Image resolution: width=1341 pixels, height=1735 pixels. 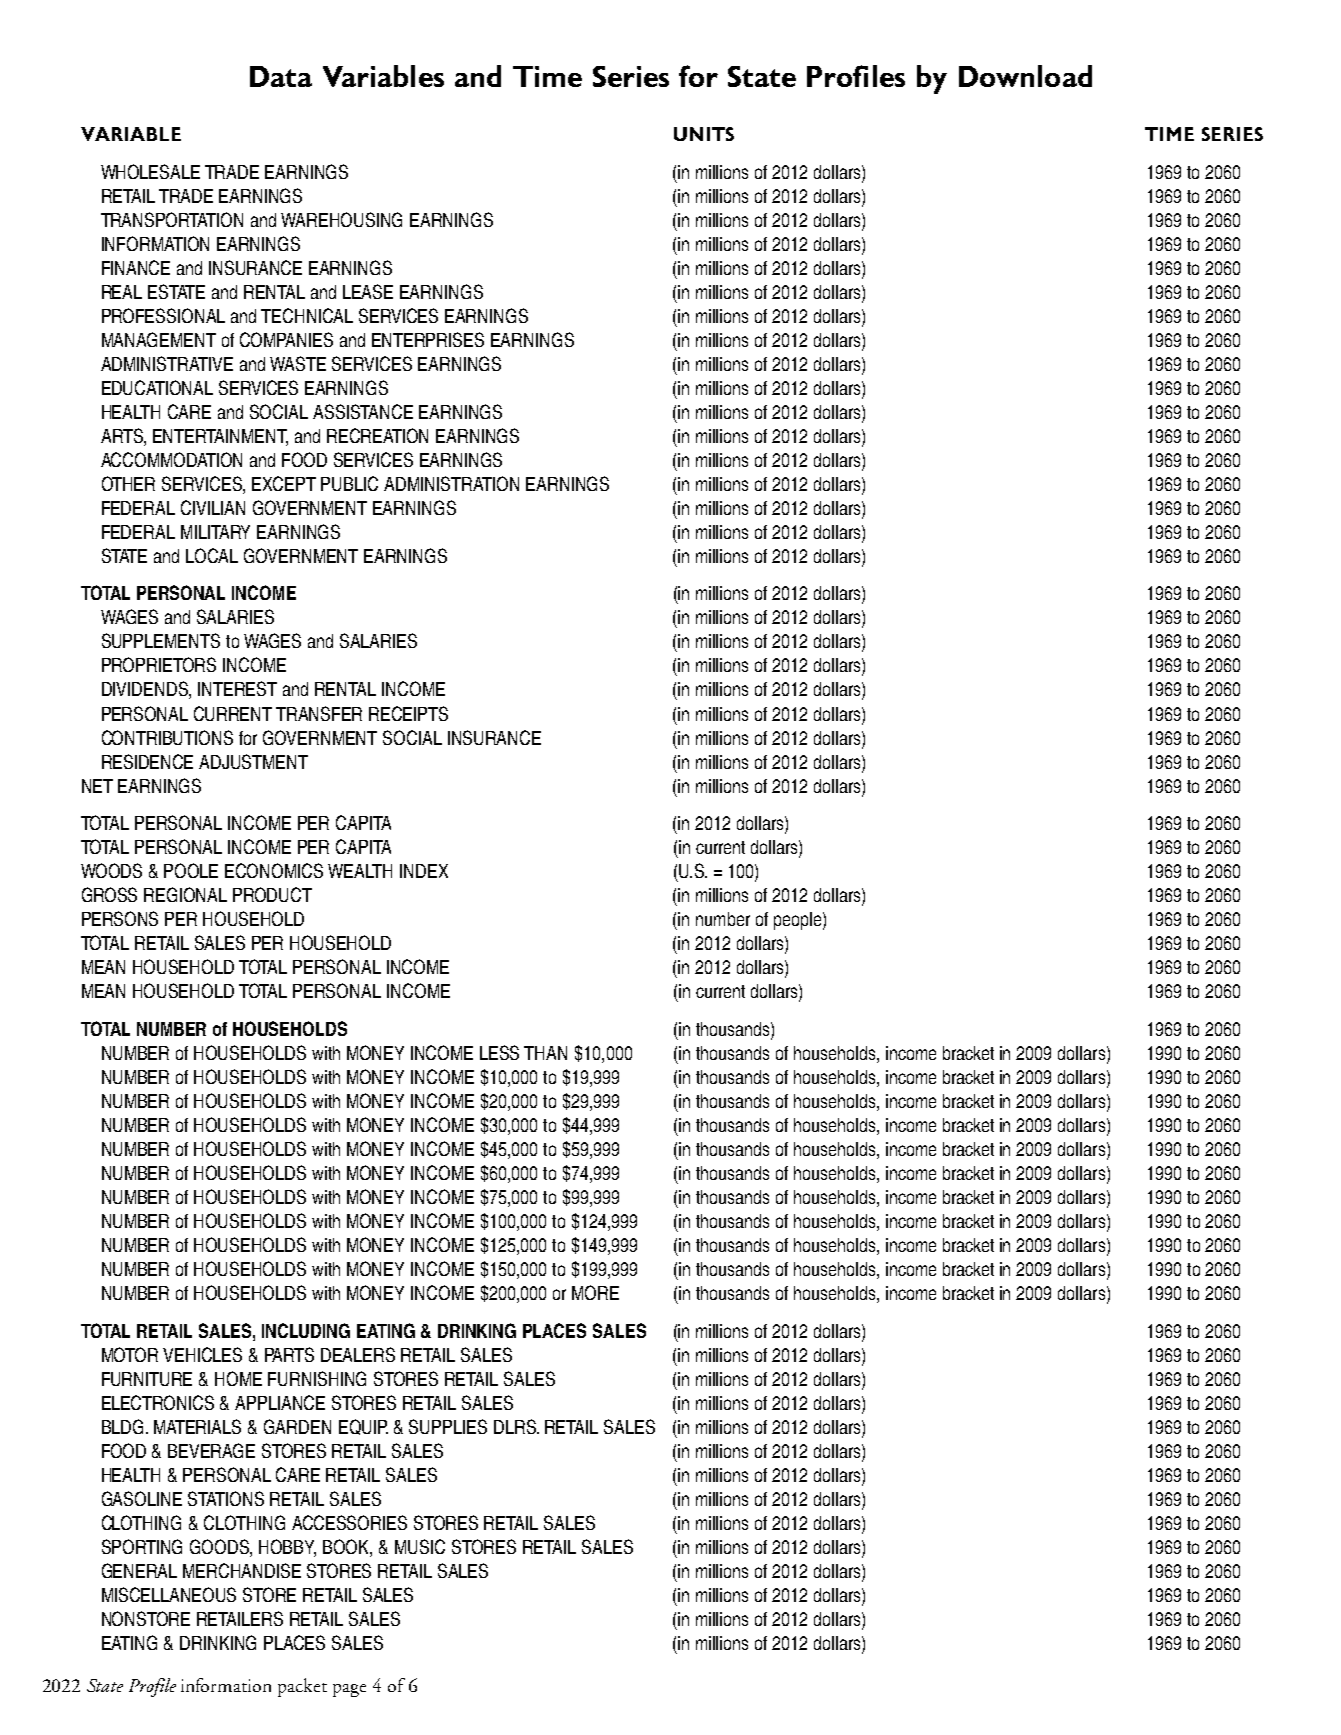 I want to click on Download, so click(x=1025, y=76).
